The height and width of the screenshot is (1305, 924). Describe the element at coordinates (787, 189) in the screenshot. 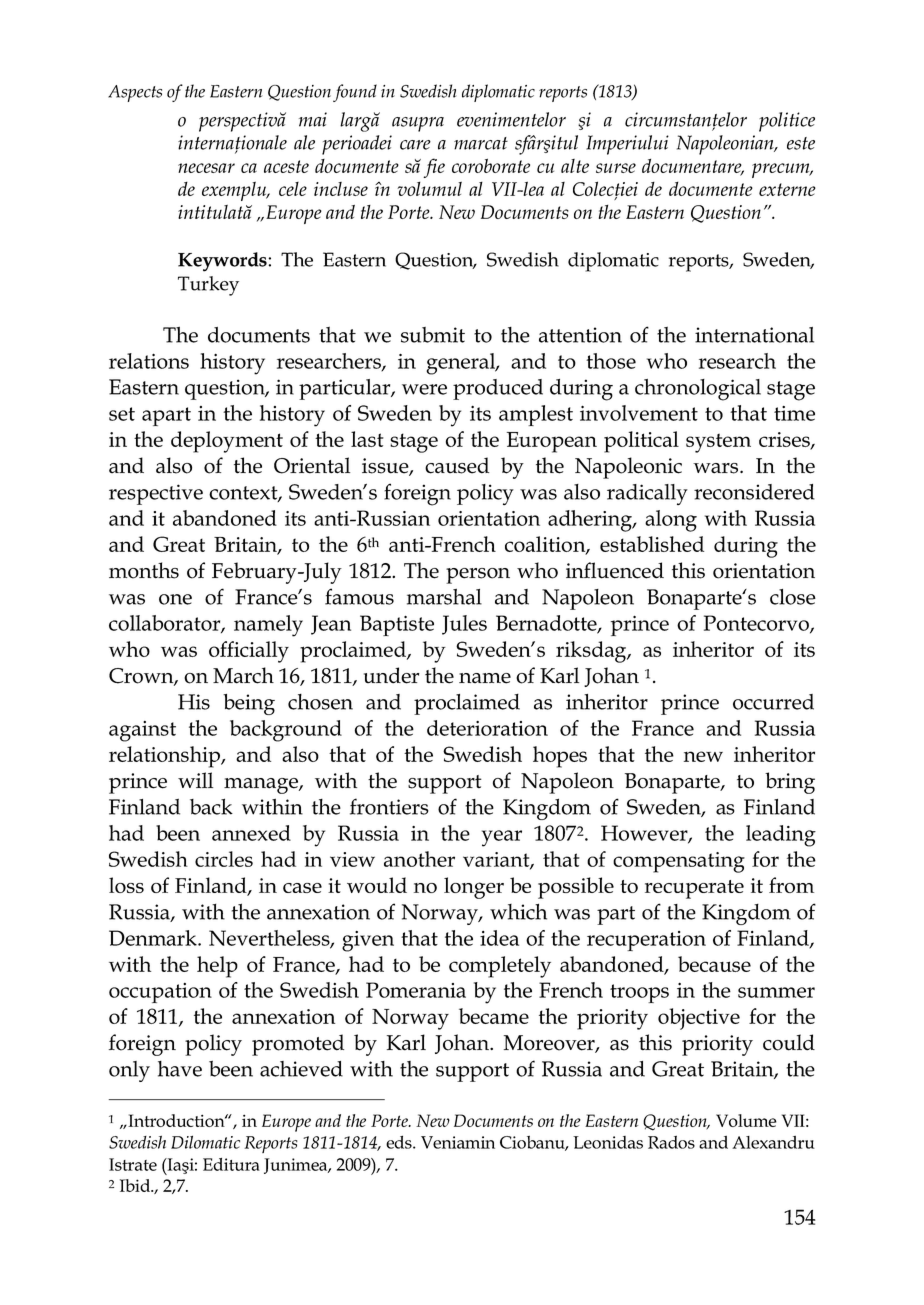

I see `externe` at that location.
